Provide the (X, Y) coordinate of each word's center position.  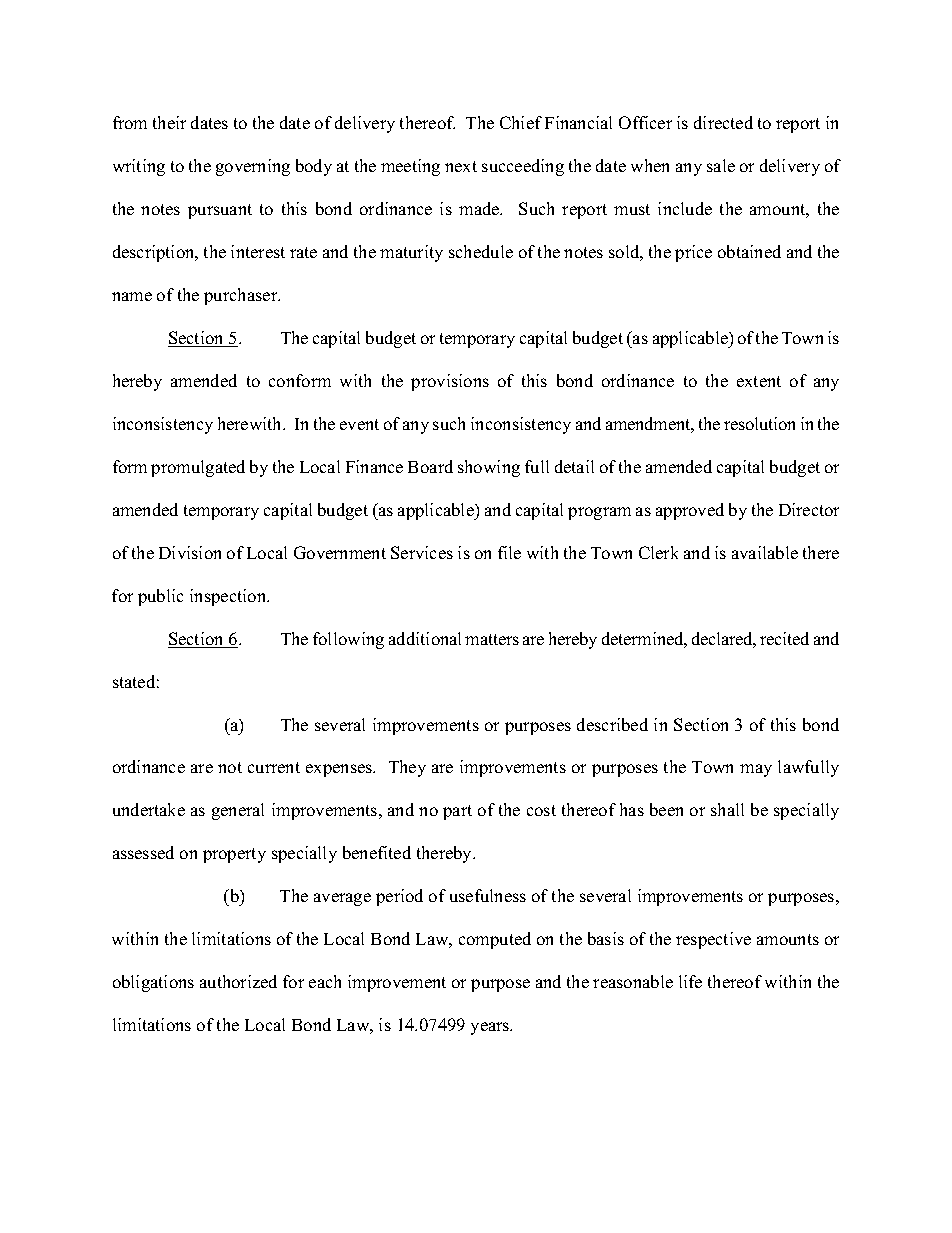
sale (721, 165)
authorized (238, 981)
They (407, 768)
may (756, 770)
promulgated (198, 468)
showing (489, 468)
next (461, 166)
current (274, 767)
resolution (759, 423)
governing (253, 167)
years (491, 1028)
